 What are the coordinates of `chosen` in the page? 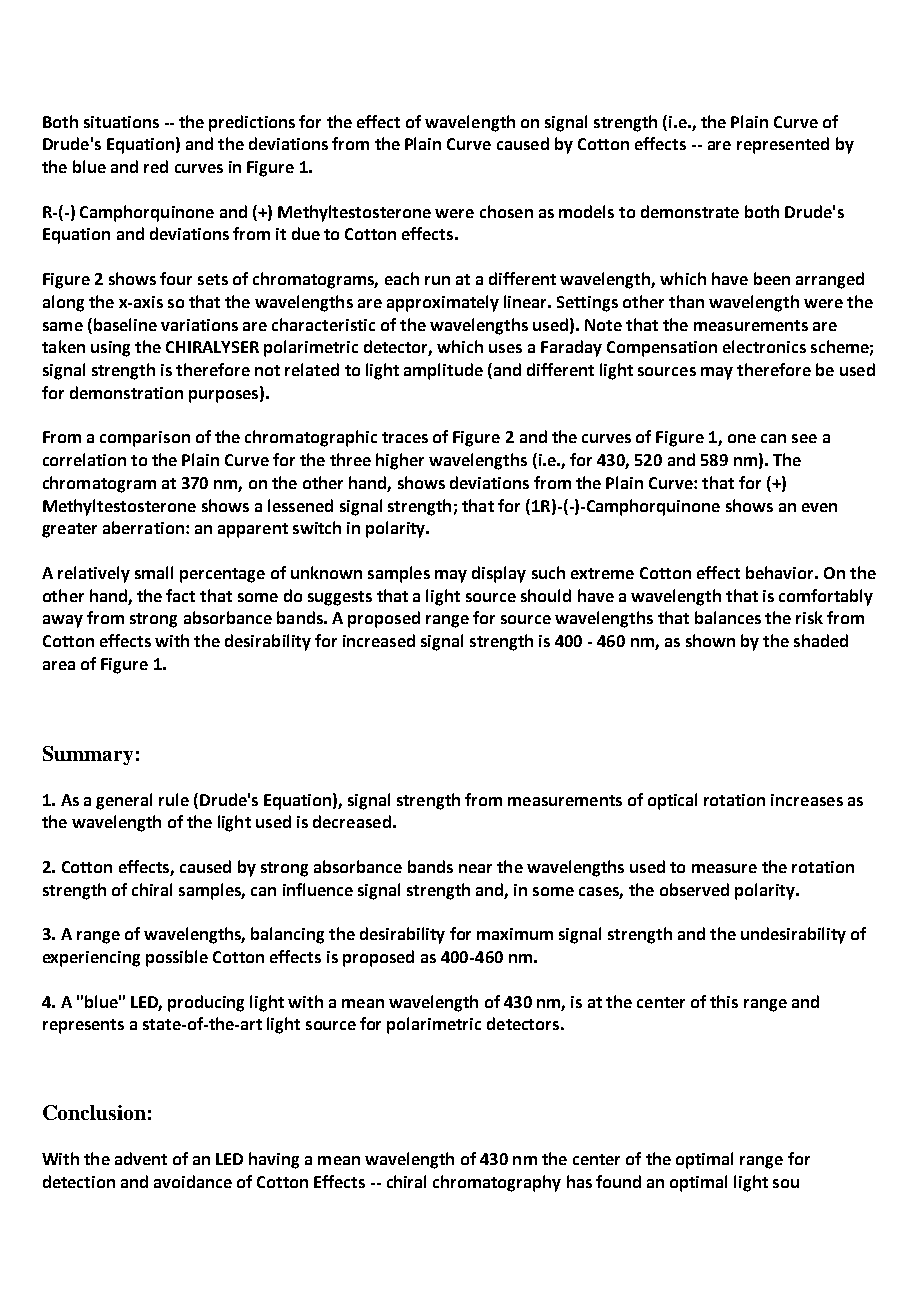 It's located at (506, 211).
